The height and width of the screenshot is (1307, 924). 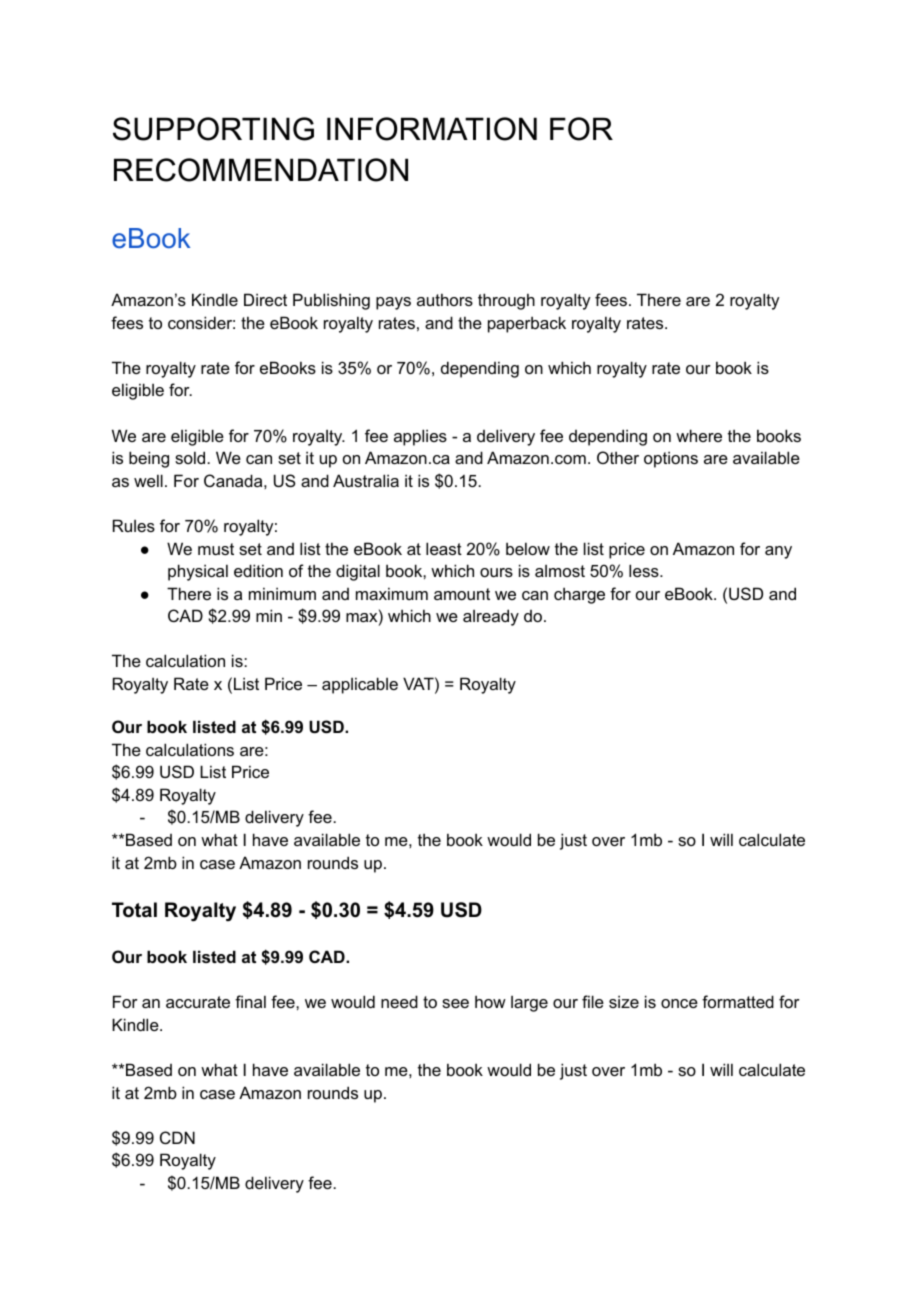 What do you see at coordinates (455, 1003) in the screenshot?
I see `see` at bounding box center [455, 1003].
